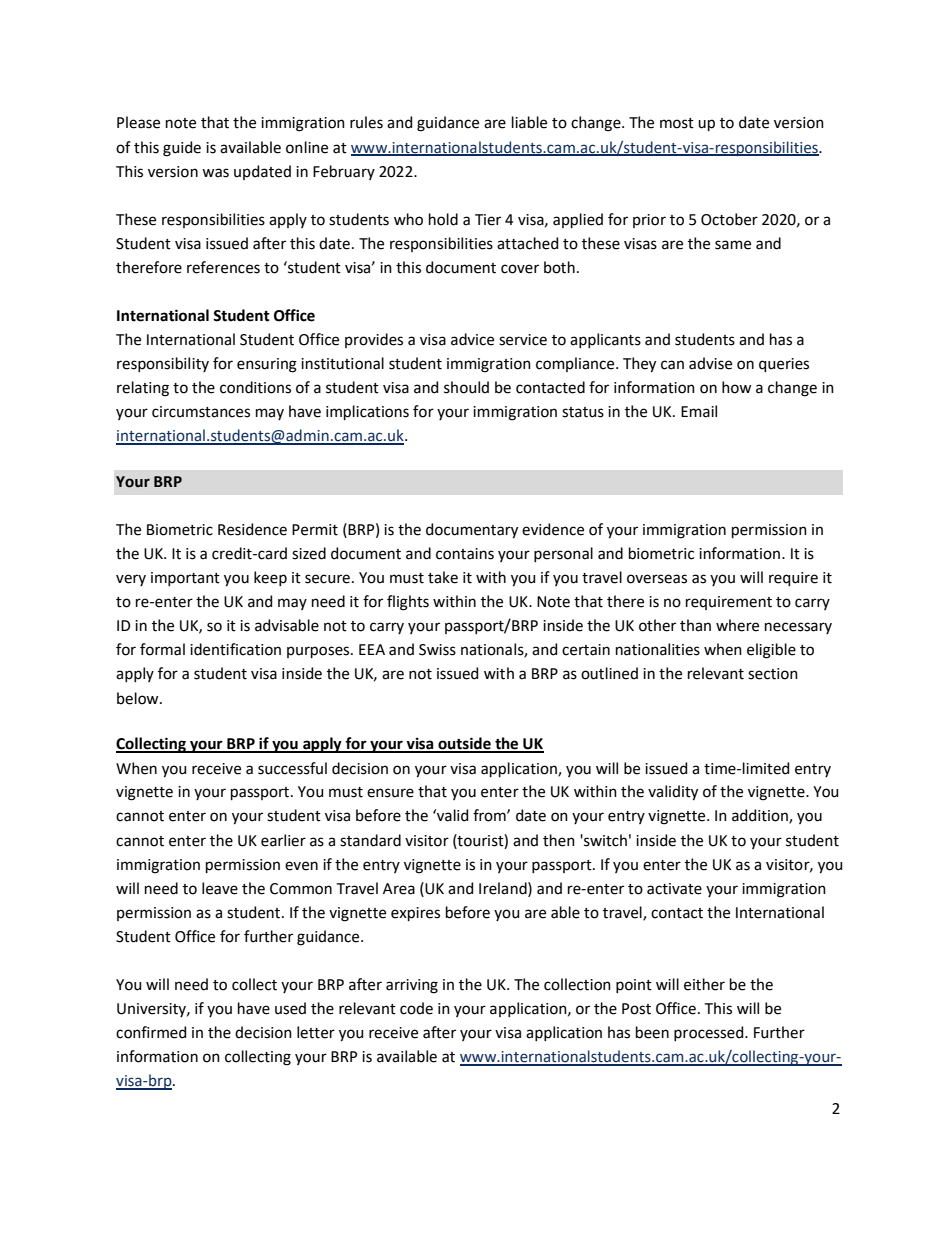  I want to click on outside, so click(464, 744).
